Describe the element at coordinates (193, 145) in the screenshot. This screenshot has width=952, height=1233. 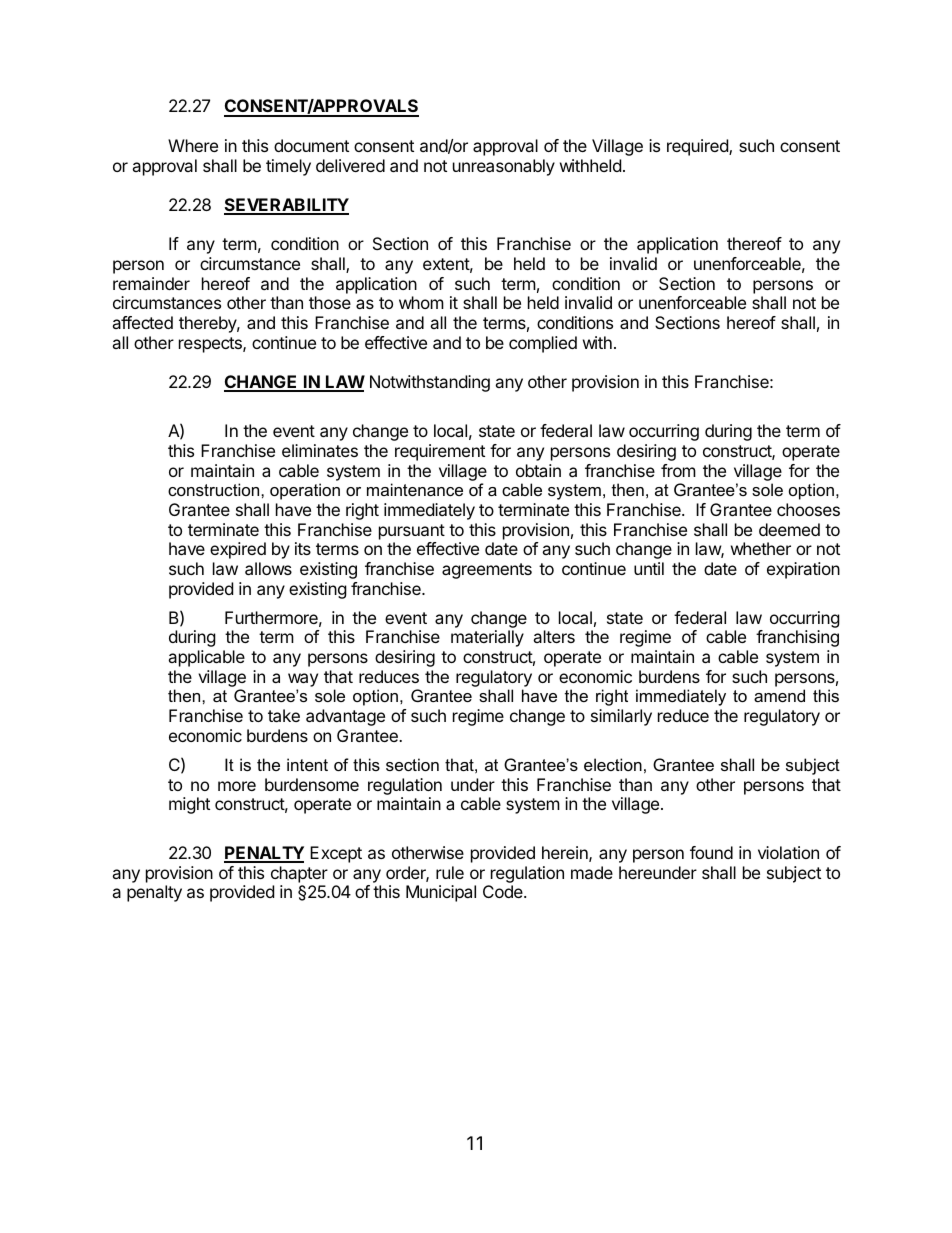
I see `Where` at that location.
